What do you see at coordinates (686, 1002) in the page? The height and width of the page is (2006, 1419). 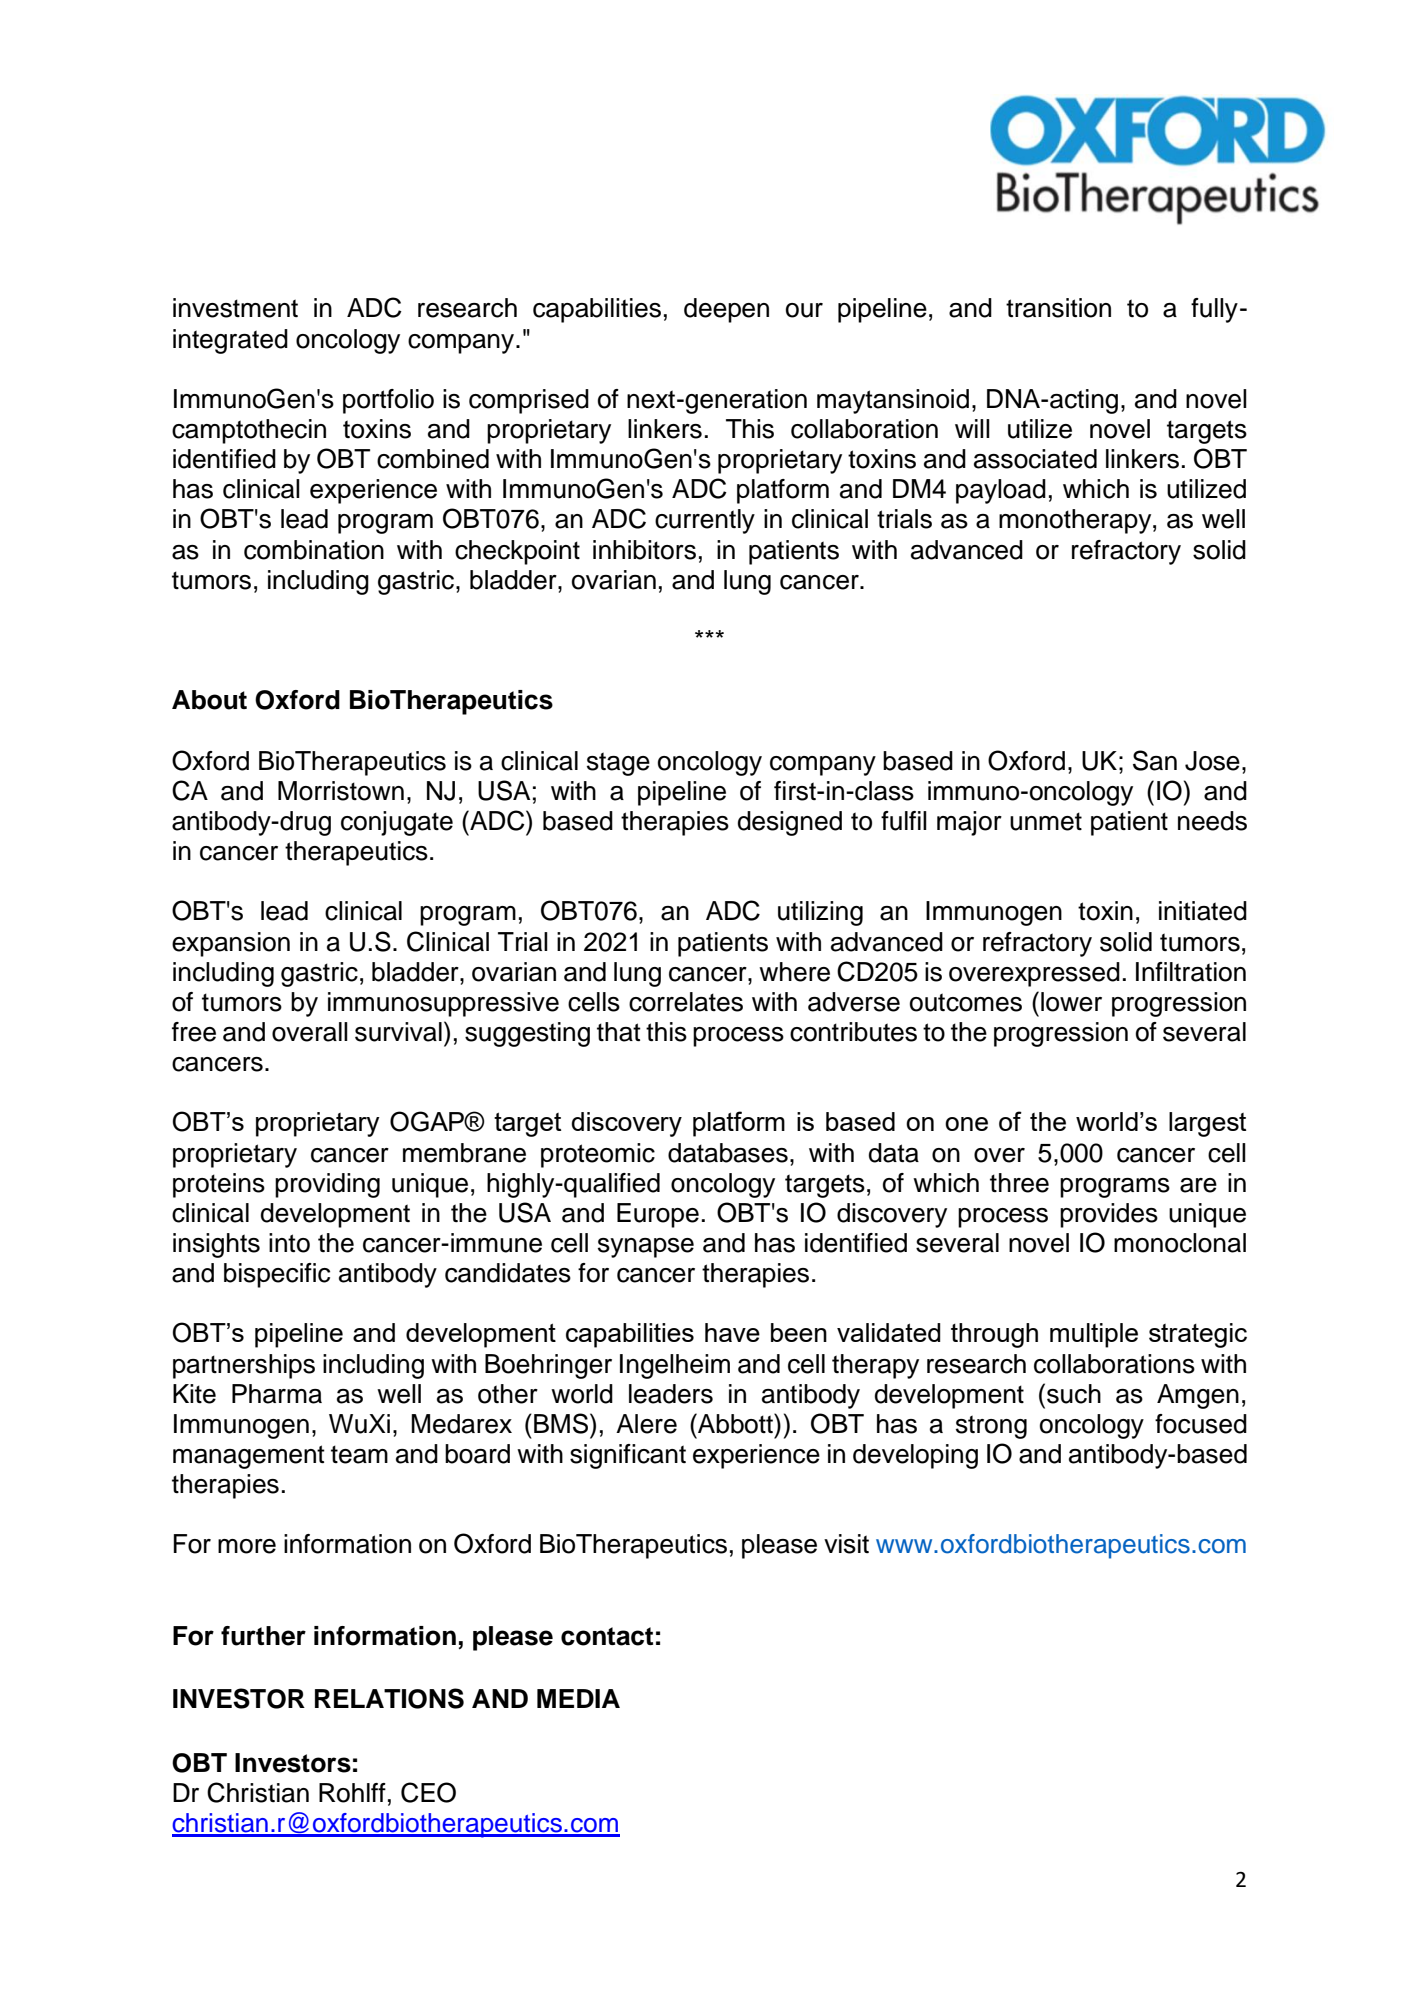 I see `correlates` at bounding box center [686, 1002].
